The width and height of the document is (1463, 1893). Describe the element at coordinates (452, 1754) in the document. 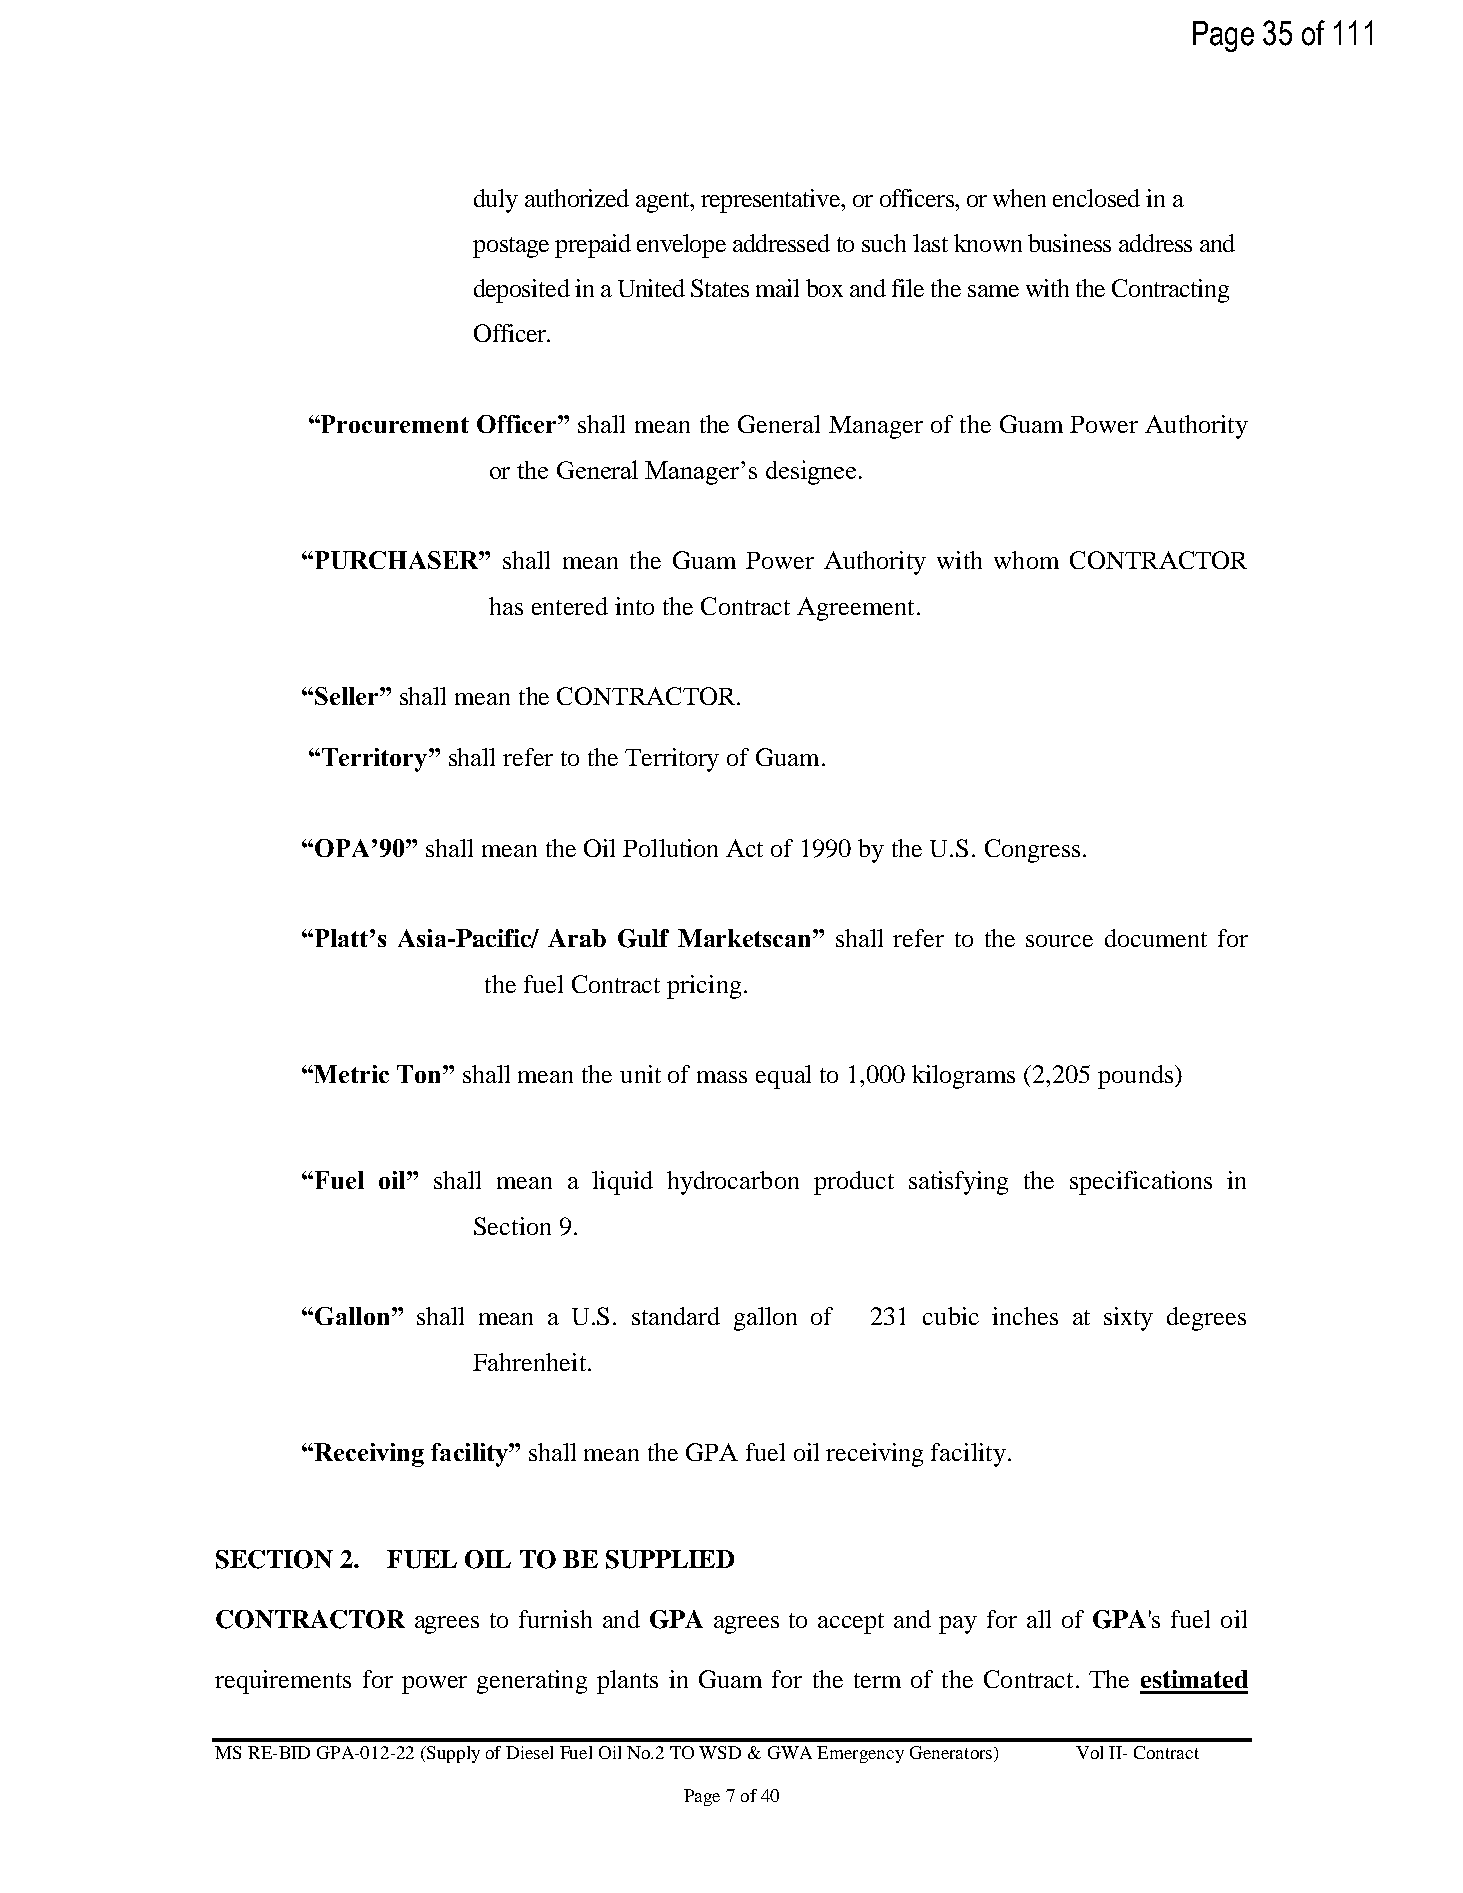

I see `Supply` at that location.
